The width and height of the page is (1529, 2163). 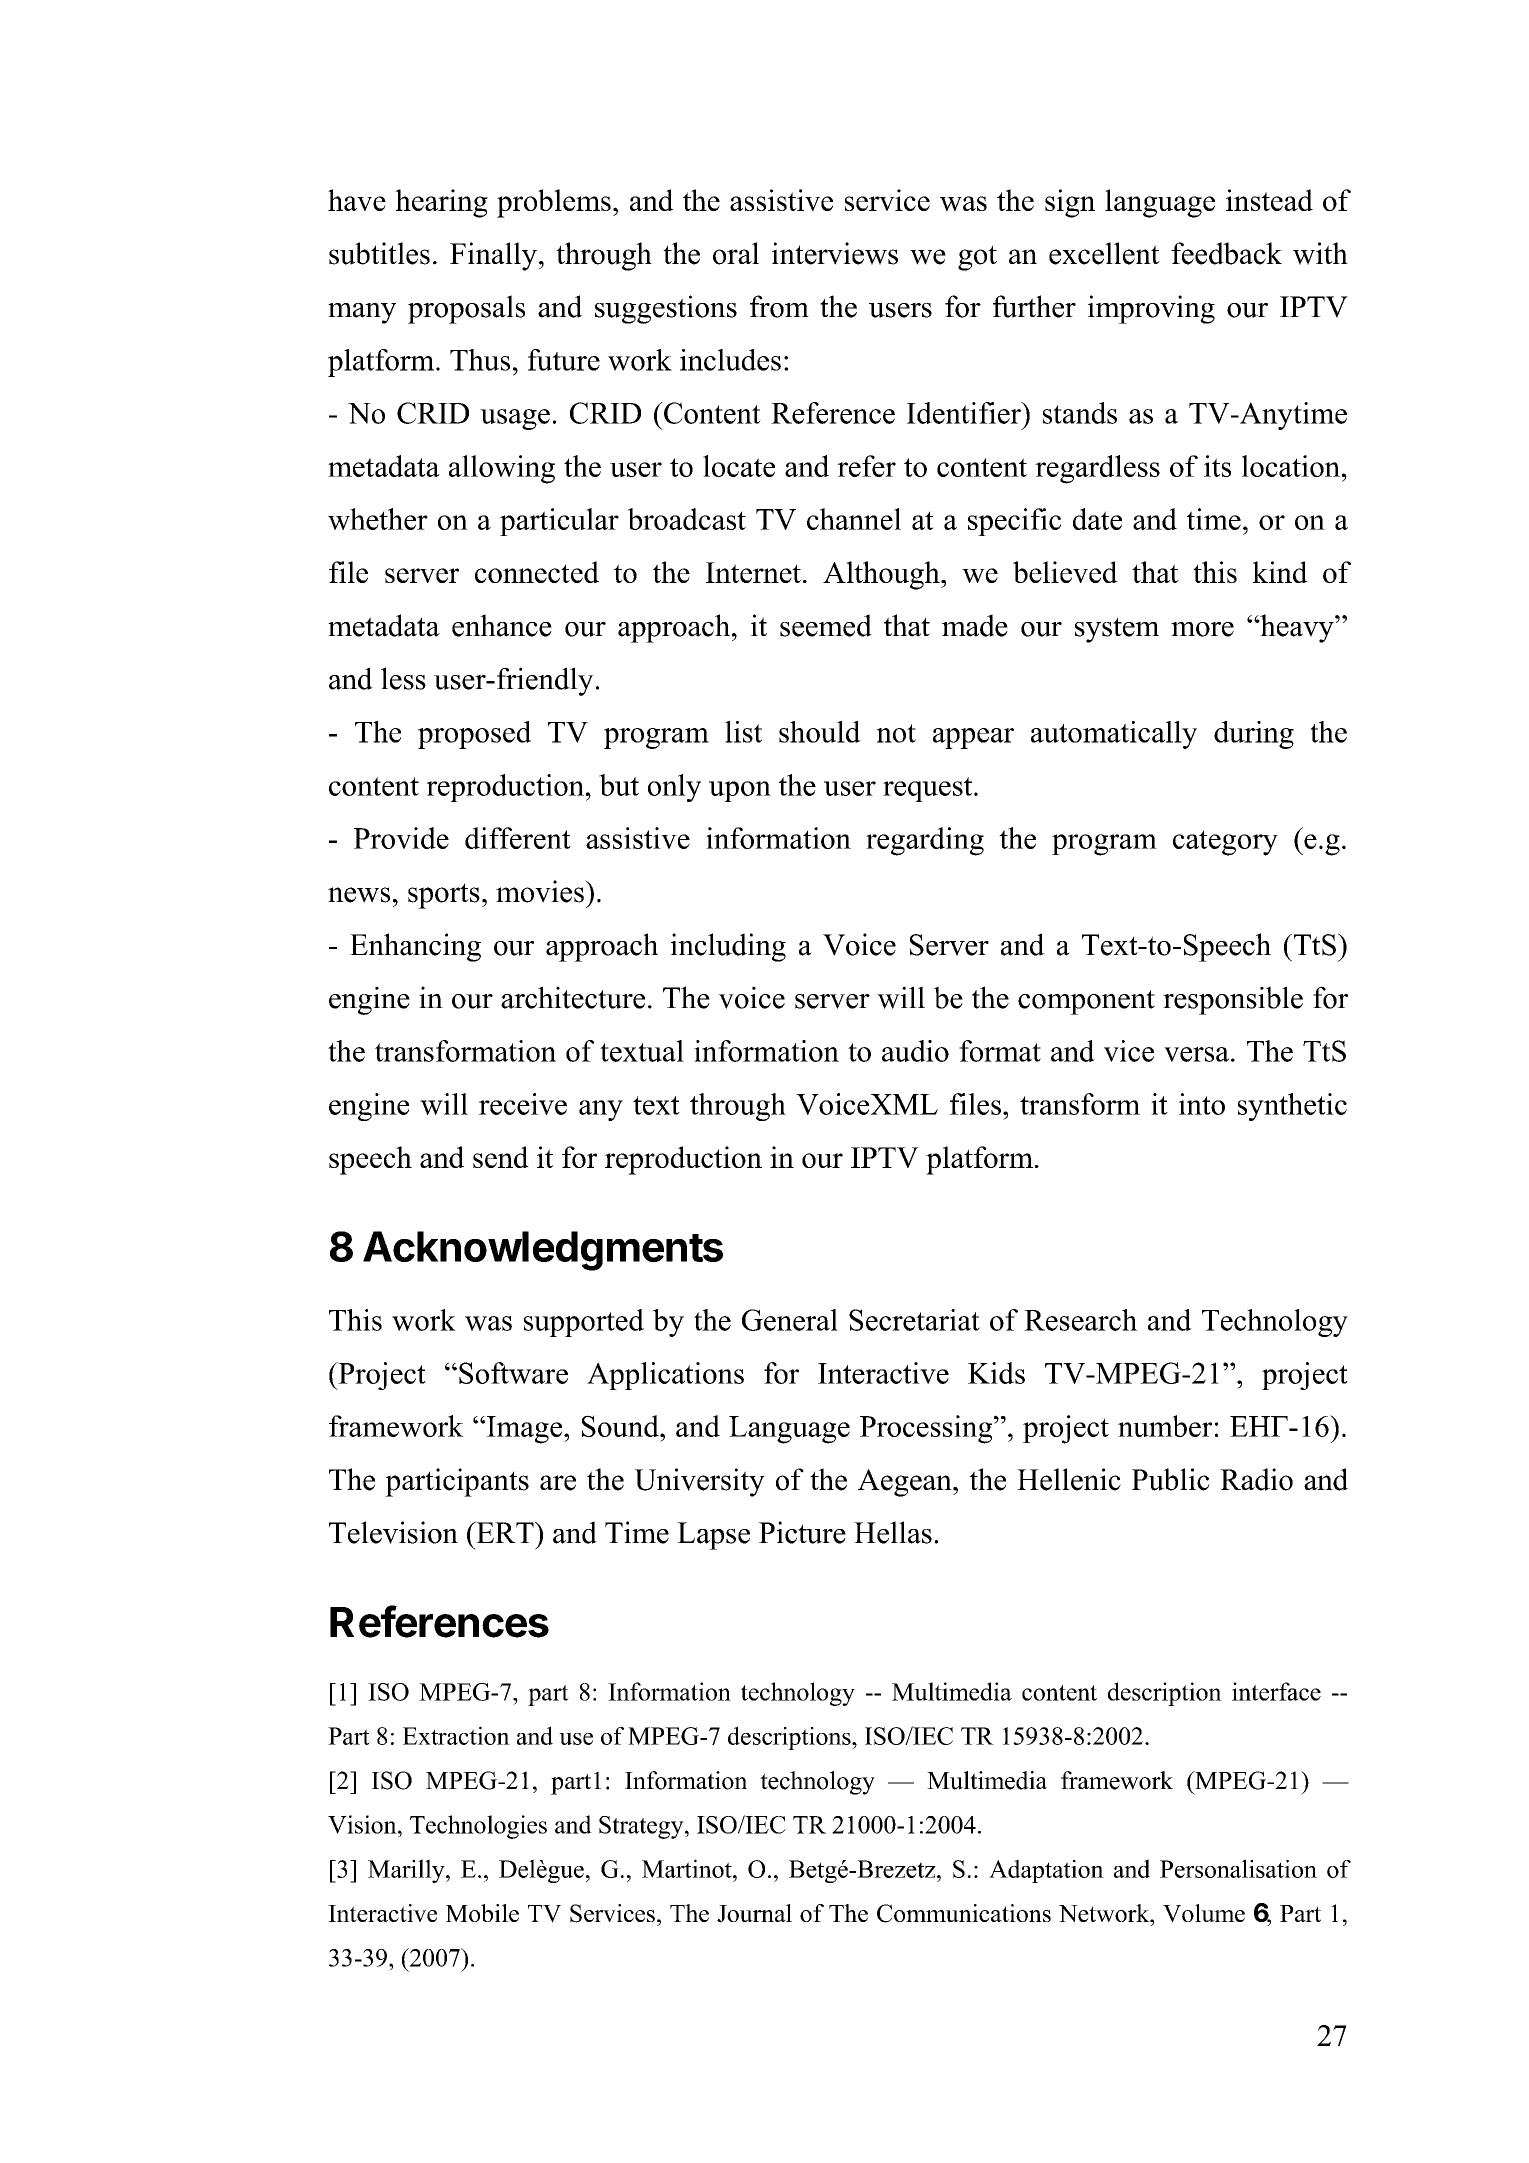 What do you see at coordinates (1171, 1479) in the page?
I see `Public` at bounding box center [1171, 1479].
